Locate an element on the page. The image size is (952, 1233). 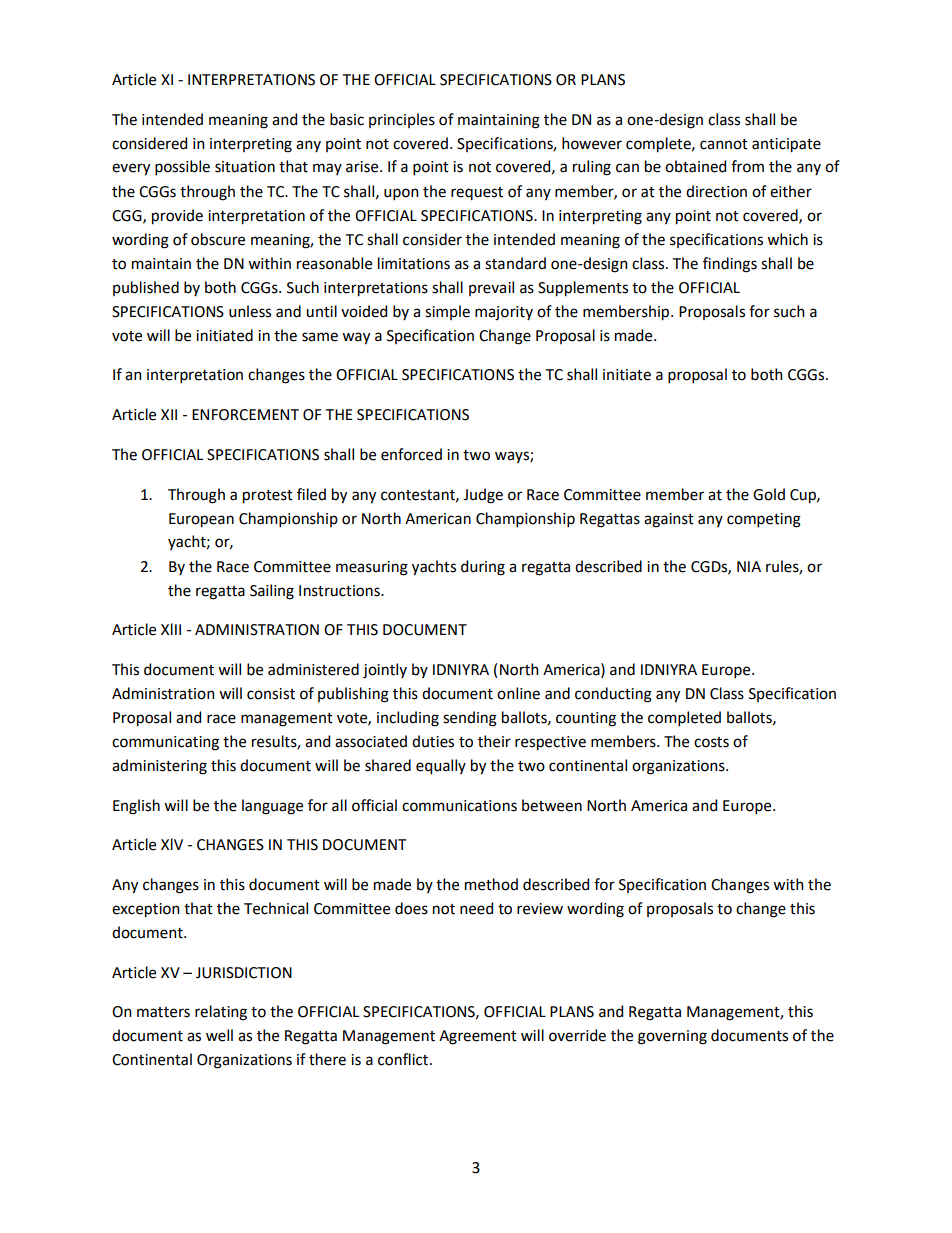
Gold is located at coordinates (769, 494).
